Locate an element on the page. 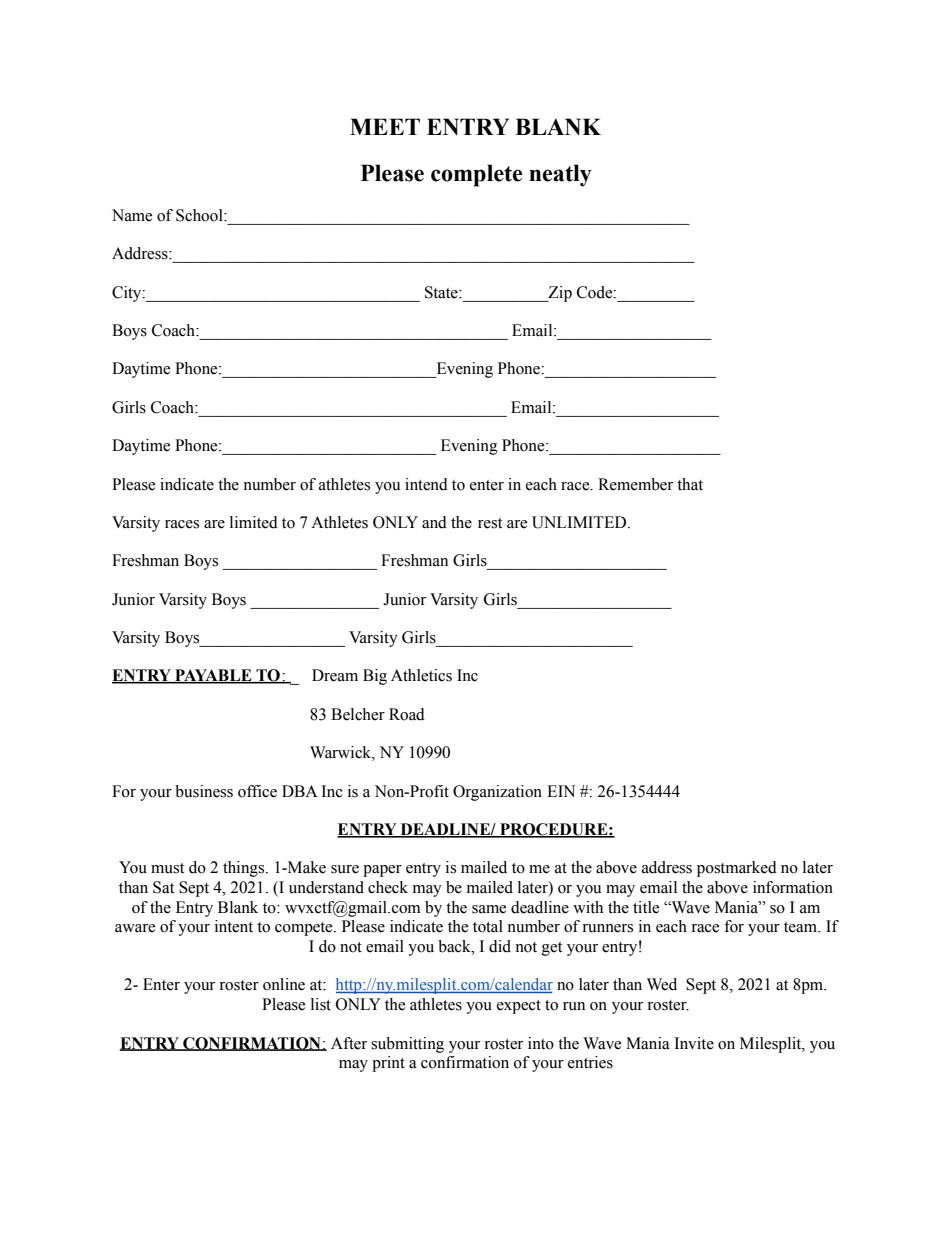  neatly is located at coordinates (560, 175).
